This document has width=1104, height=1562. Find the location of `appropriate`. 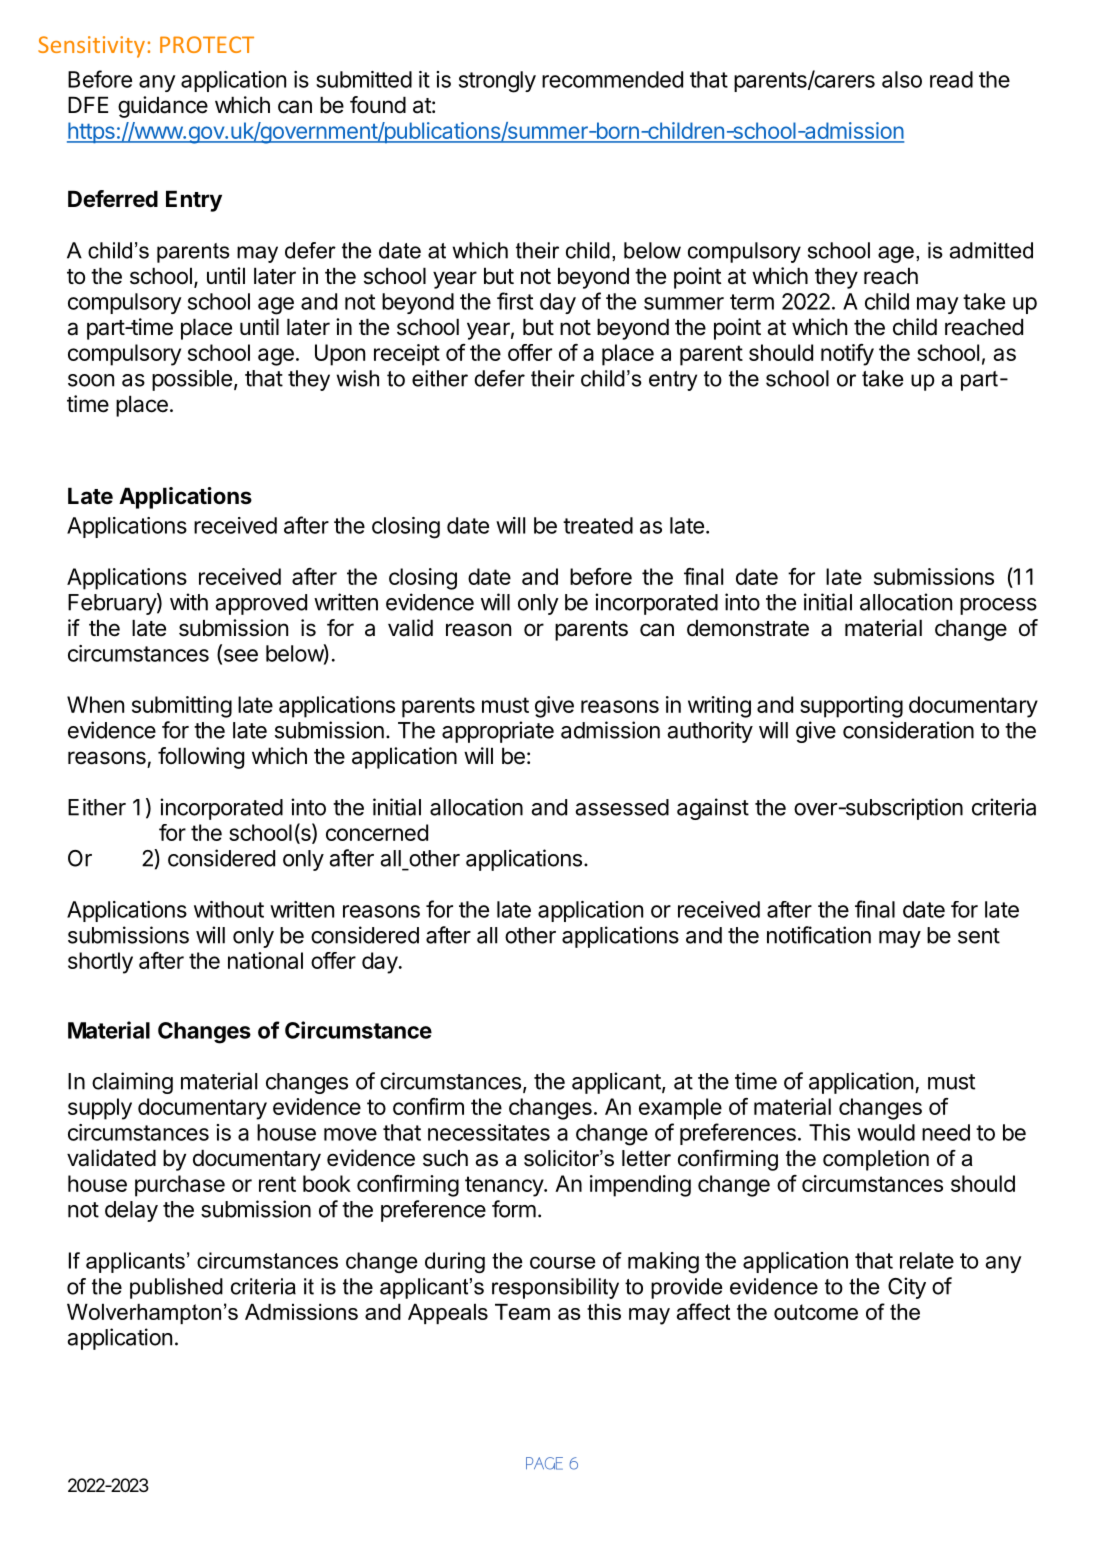

appropriate is located at coordinates (498, 732).
